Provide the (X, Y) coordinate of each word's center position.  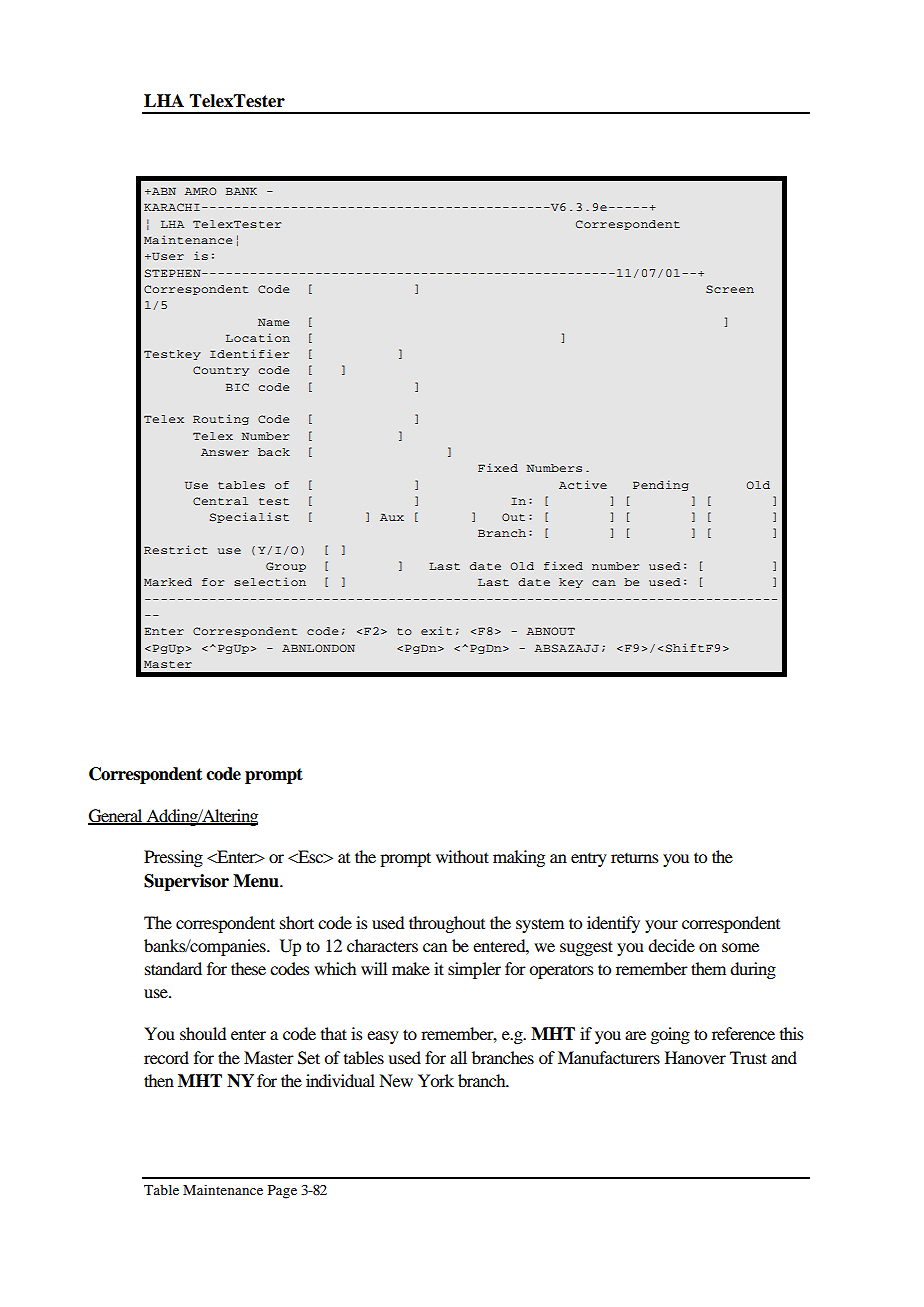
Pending (661, 485)
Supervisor (186, 882)
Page (282, 1192)
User (167, 256)
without (462, 856)
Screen (730, 289)
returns (635, 858)
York (436, 1080)
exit (436, 630)
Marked (168, 582)
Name (273, 322)
